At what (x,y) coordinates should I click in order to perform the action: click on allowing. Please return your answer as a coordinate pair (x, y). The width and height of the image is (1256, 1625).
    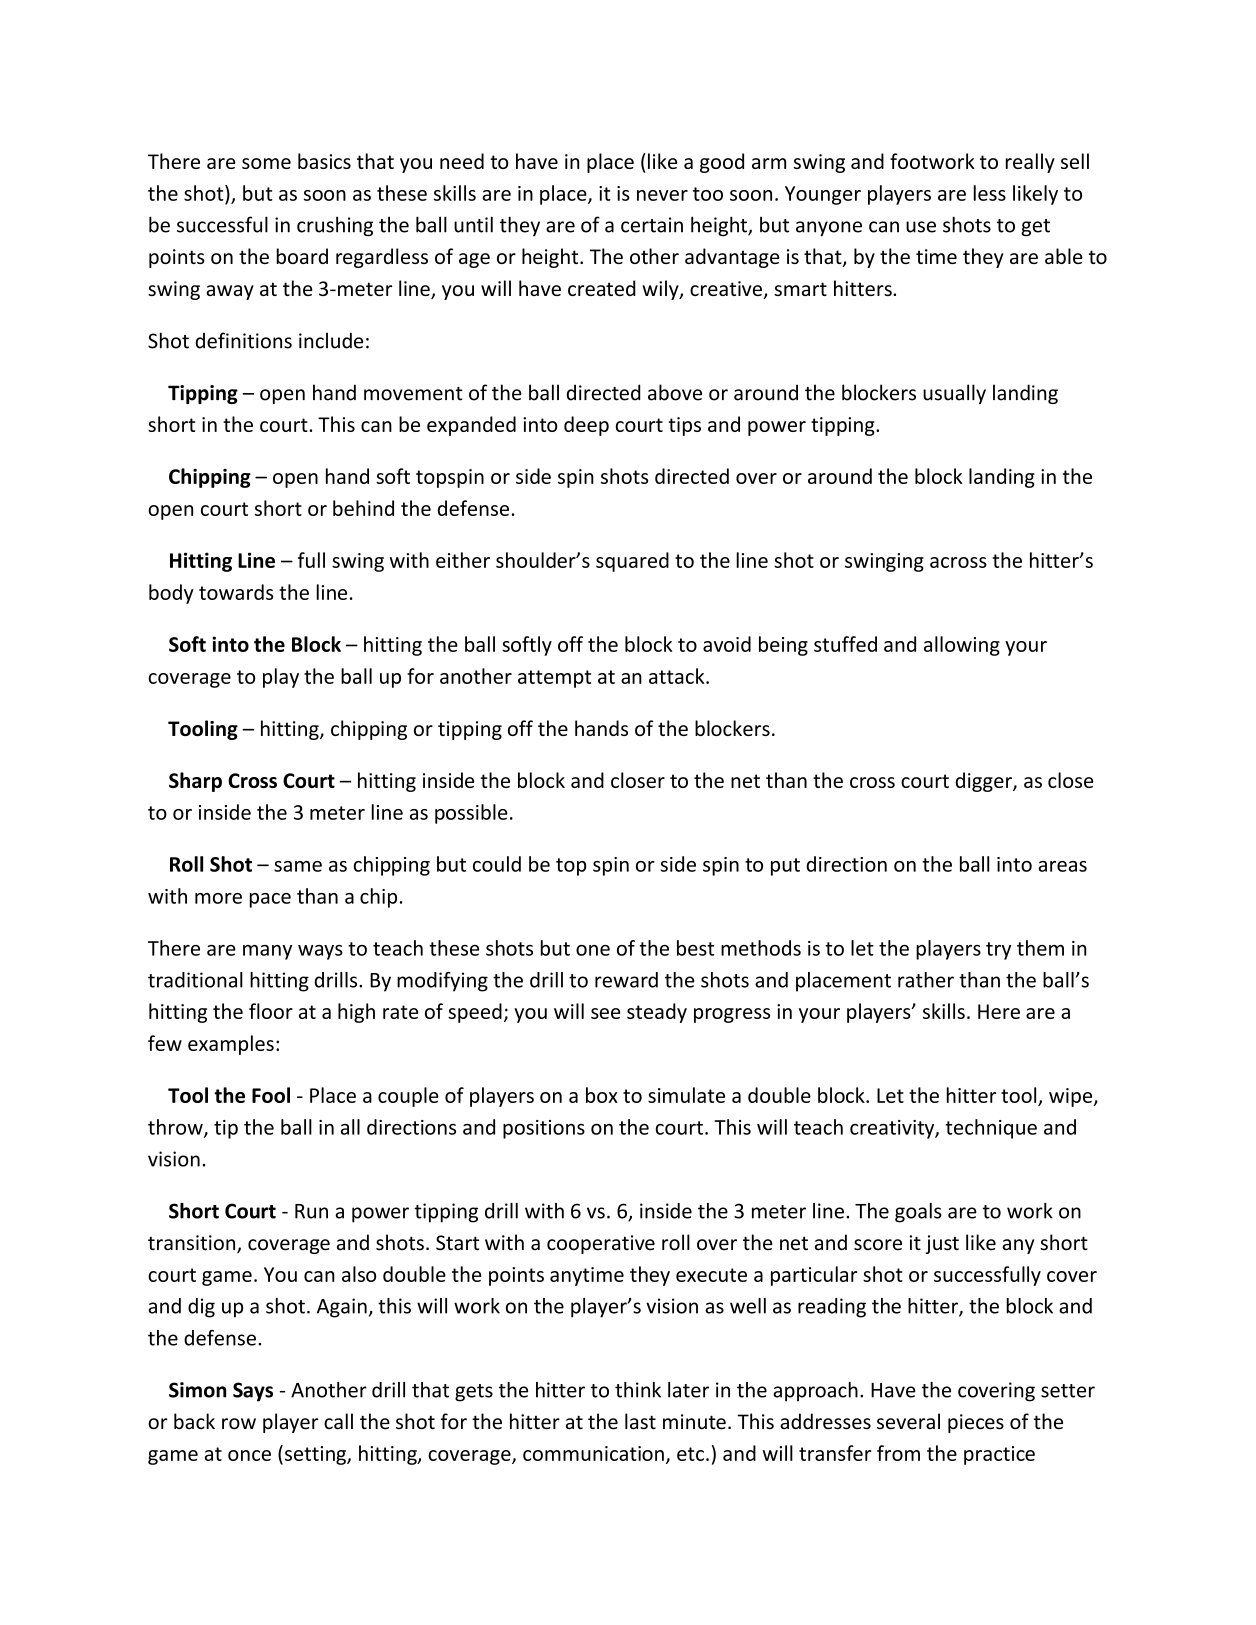
    Looking at the image, I should click on (962, 646).
